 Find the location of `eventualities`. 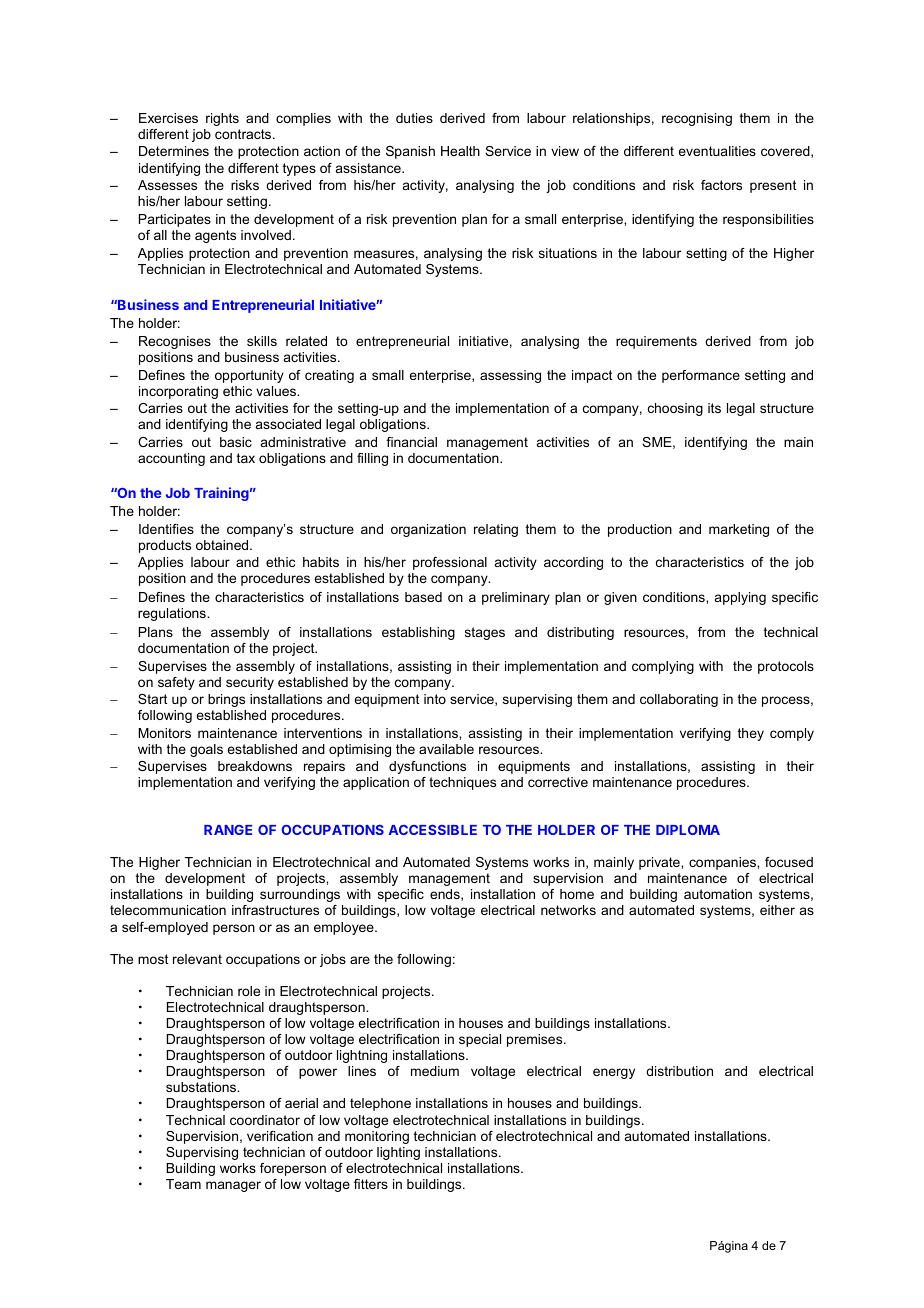

eventualities is located at coordinates (717, 151).
